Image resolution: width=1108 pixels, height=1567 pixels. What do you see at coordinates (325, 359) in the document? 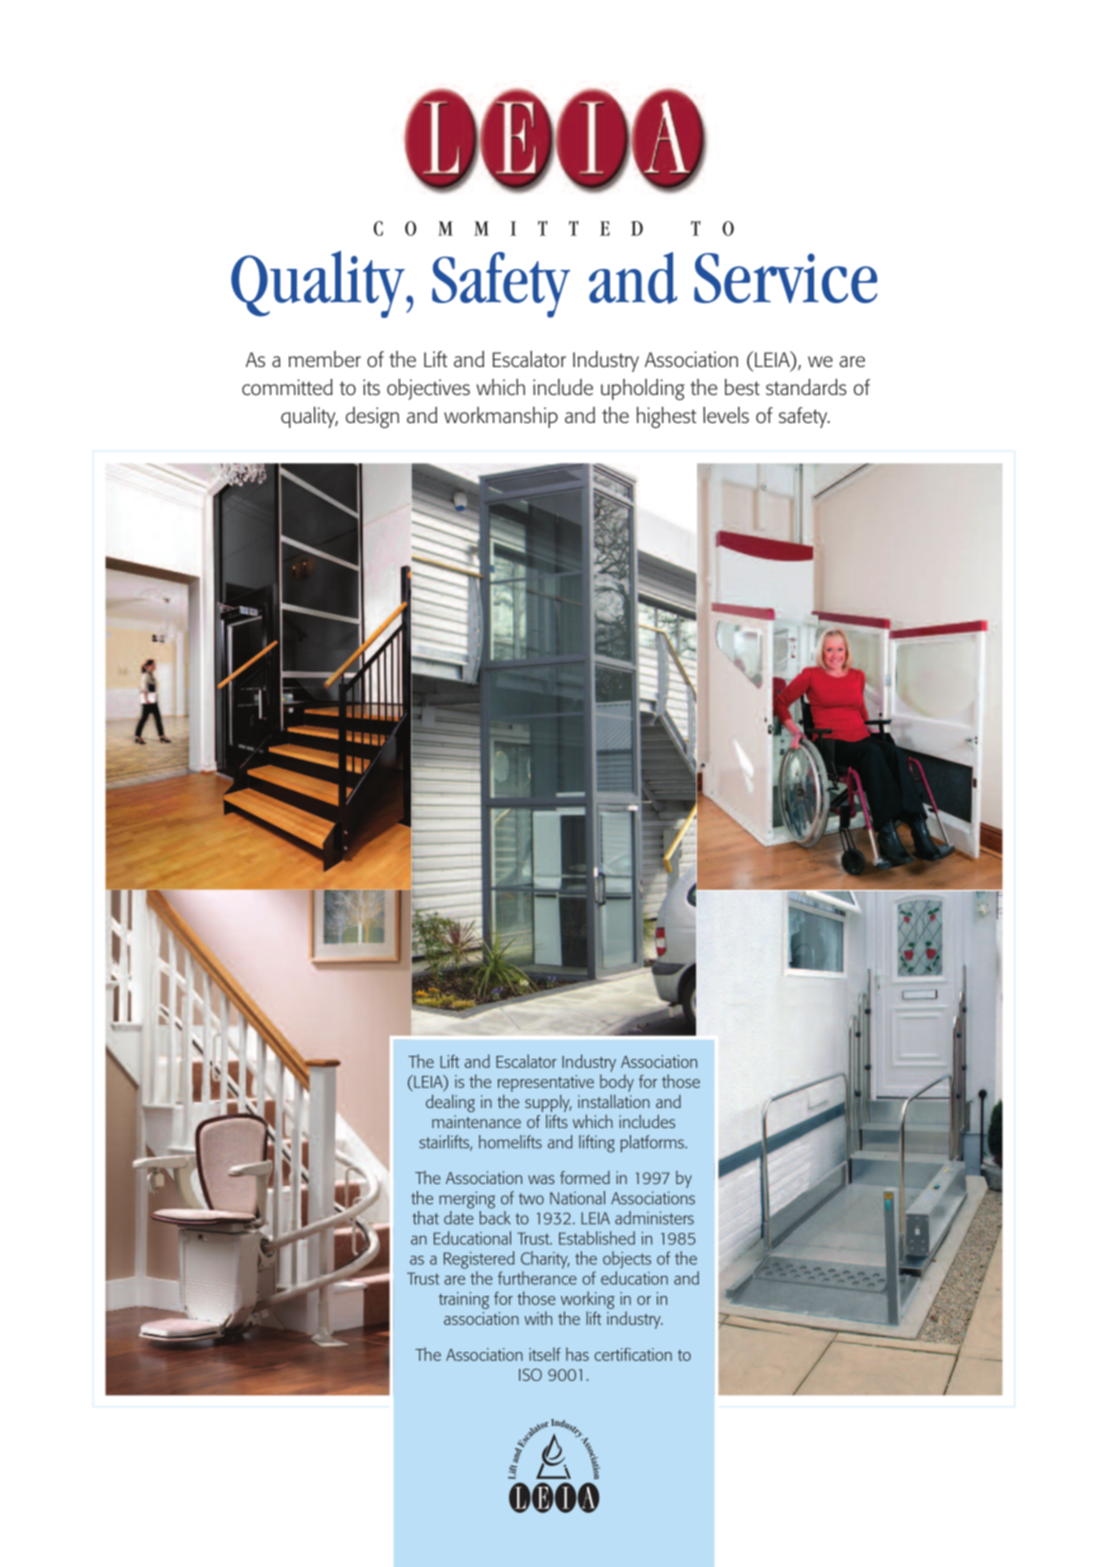
I see `member` at bounding box center [325, 359].
